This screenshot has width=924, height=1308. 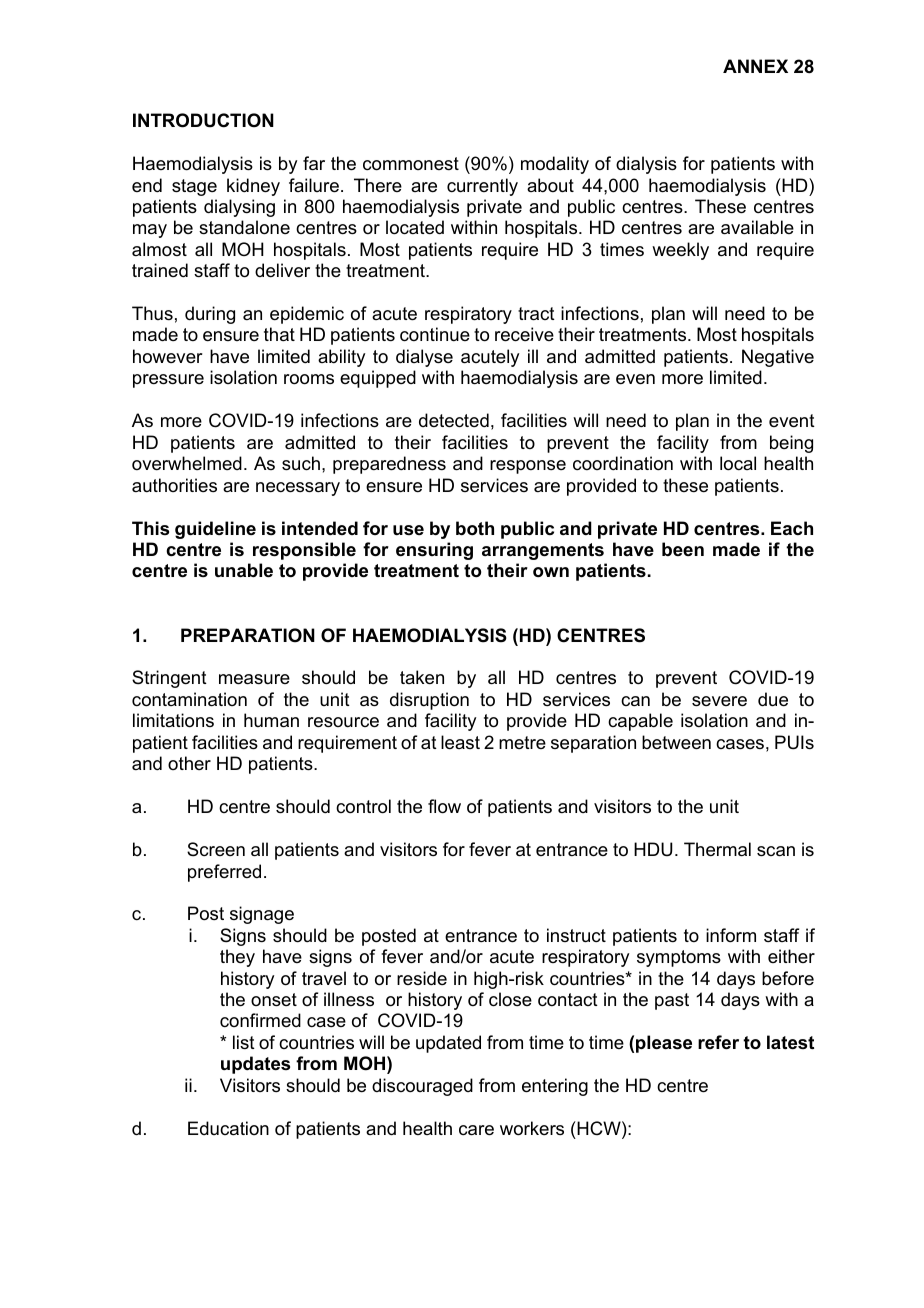 What do you see at coordinates (244, 570) in the screenshot?
I see `unable` at bounding box center [244, 570].
